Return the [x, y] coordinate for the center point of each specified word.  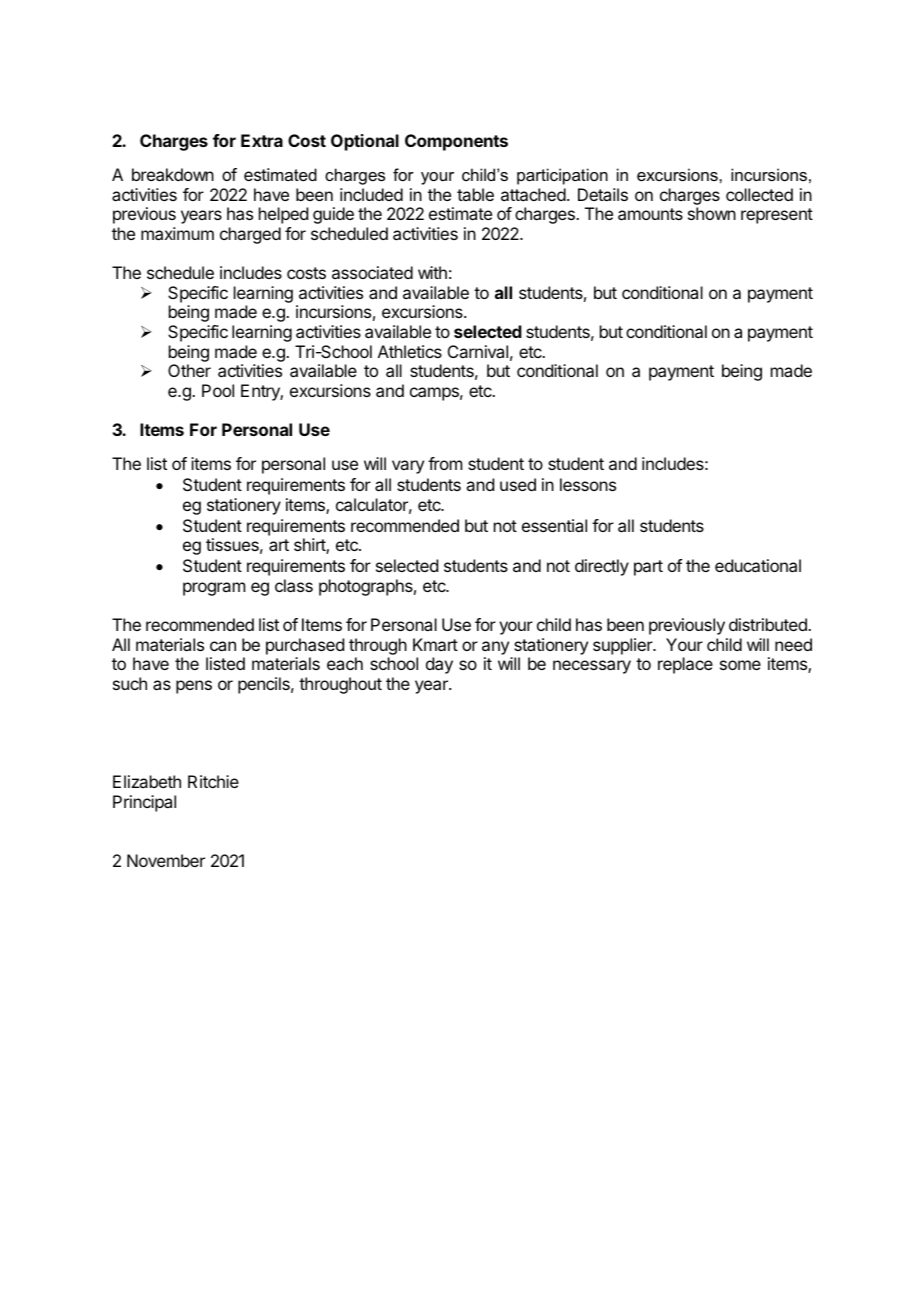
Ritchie [213, 781]
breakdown [173, 174]
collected [759, 194]
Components [456, 142]
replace [685, 665]
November [166, 860]
